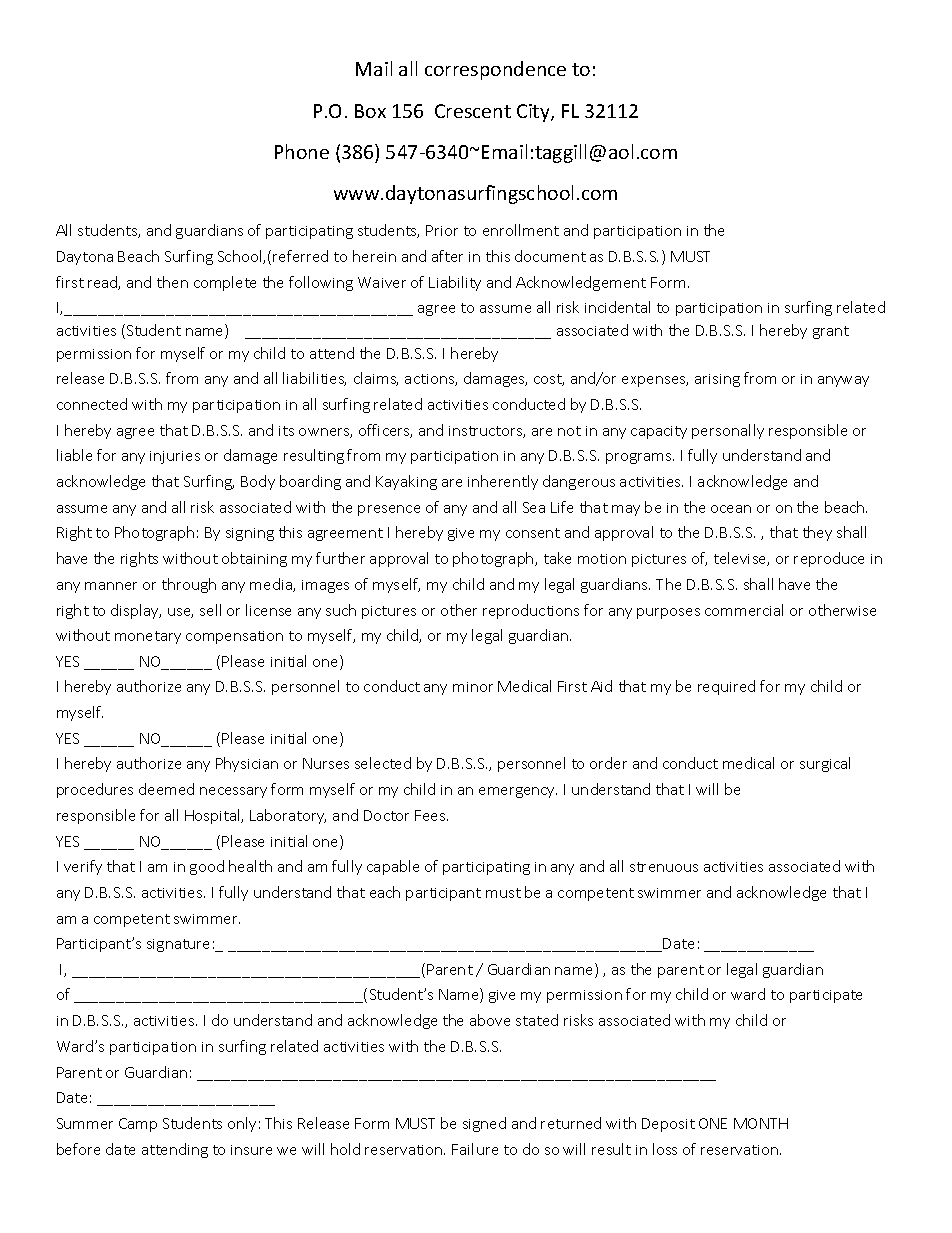 This screenshot has height=1233, width=952. I want to click on surgical, so click(825, 764).
